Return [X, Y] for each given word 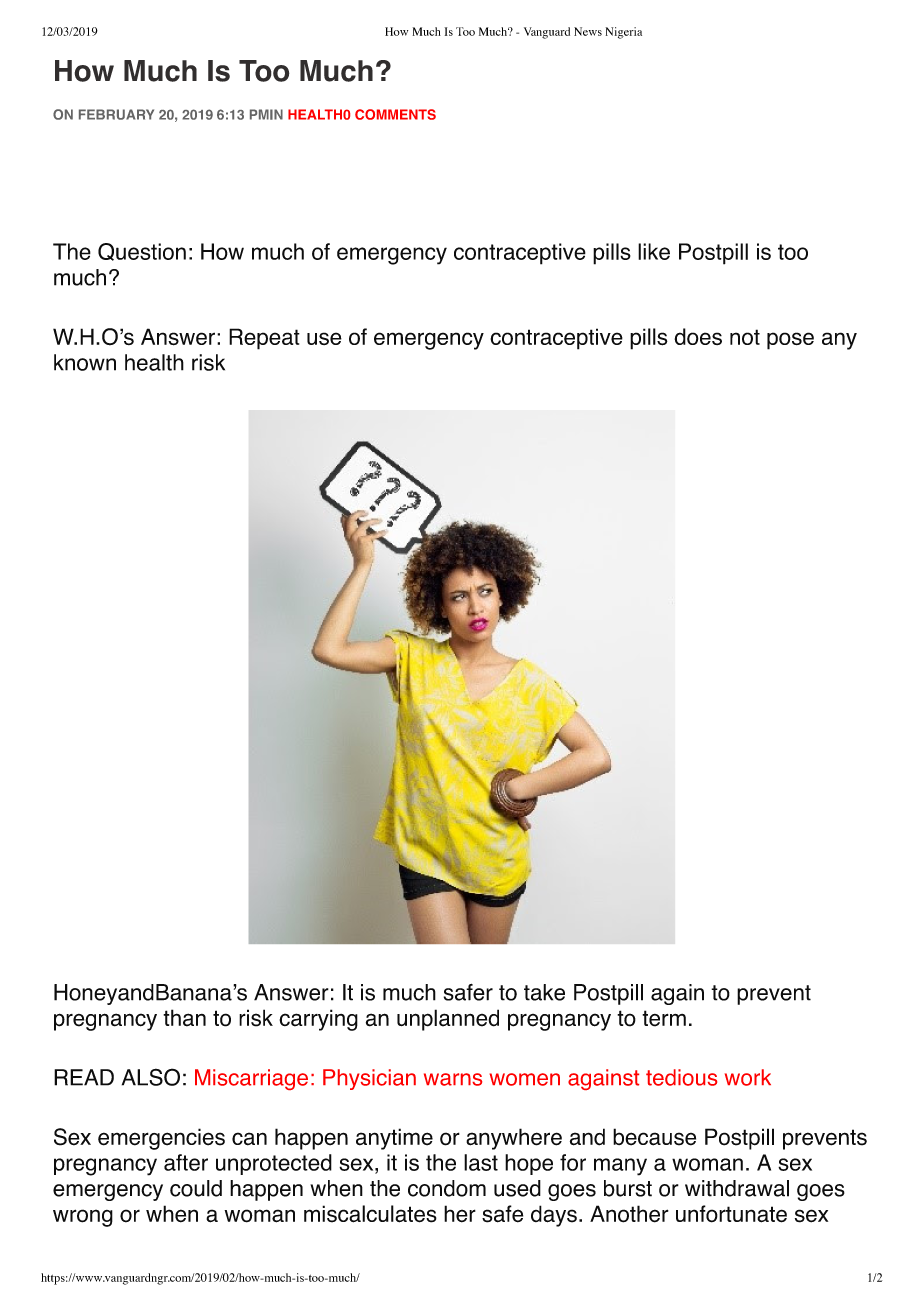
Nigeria [624, 33]
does [698, 336]
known [85, 362]
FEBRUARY [116, 114]
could [196, 1188]
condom [447, 1188]
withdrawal [737, 1188]
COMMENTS [395, 114]
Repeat [264, 339]
